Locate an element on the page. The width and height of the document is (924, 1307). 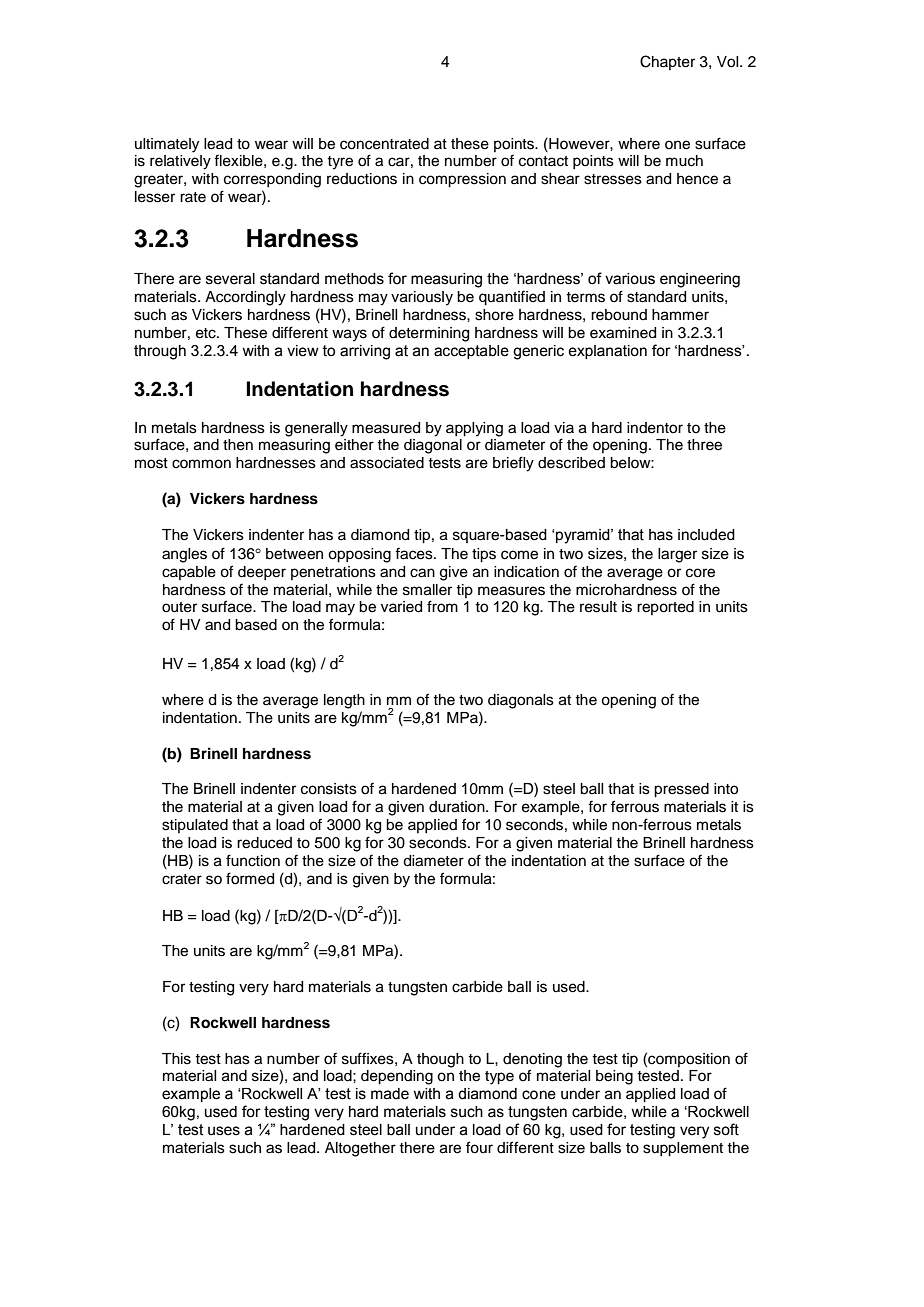
three is located at coordinates (704, 445).
